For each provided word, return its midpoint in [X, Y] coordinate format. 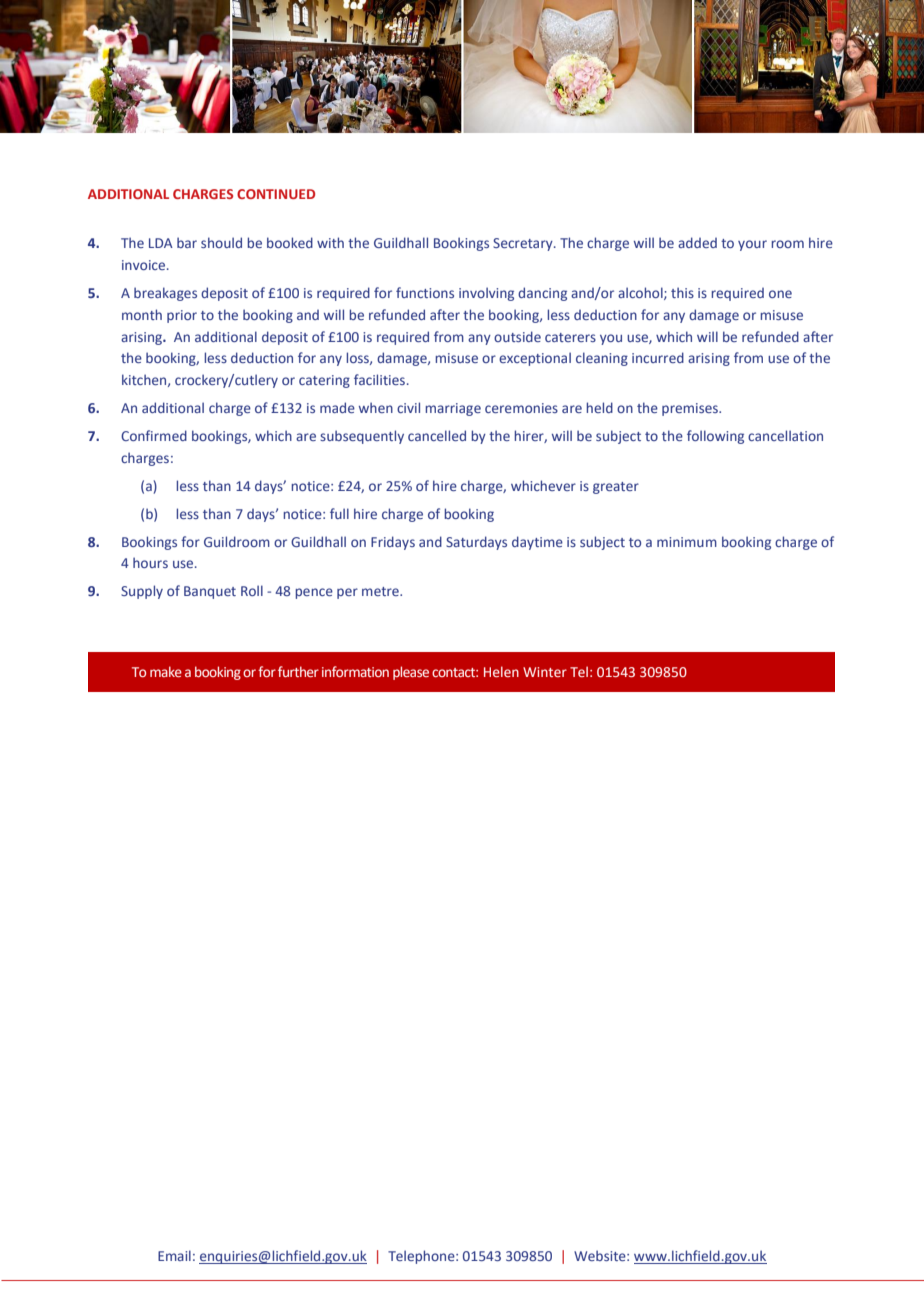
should [221, 242]
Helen [501, 671]
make [166, 671]
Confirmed [154, 435]
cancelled [437, 435]
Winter [545, 672]
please [411, 673]
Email [174, 1255]
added [697, 242]
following [715, 437]
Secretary [524, 244]
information [355, 671]
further [298, 671]
